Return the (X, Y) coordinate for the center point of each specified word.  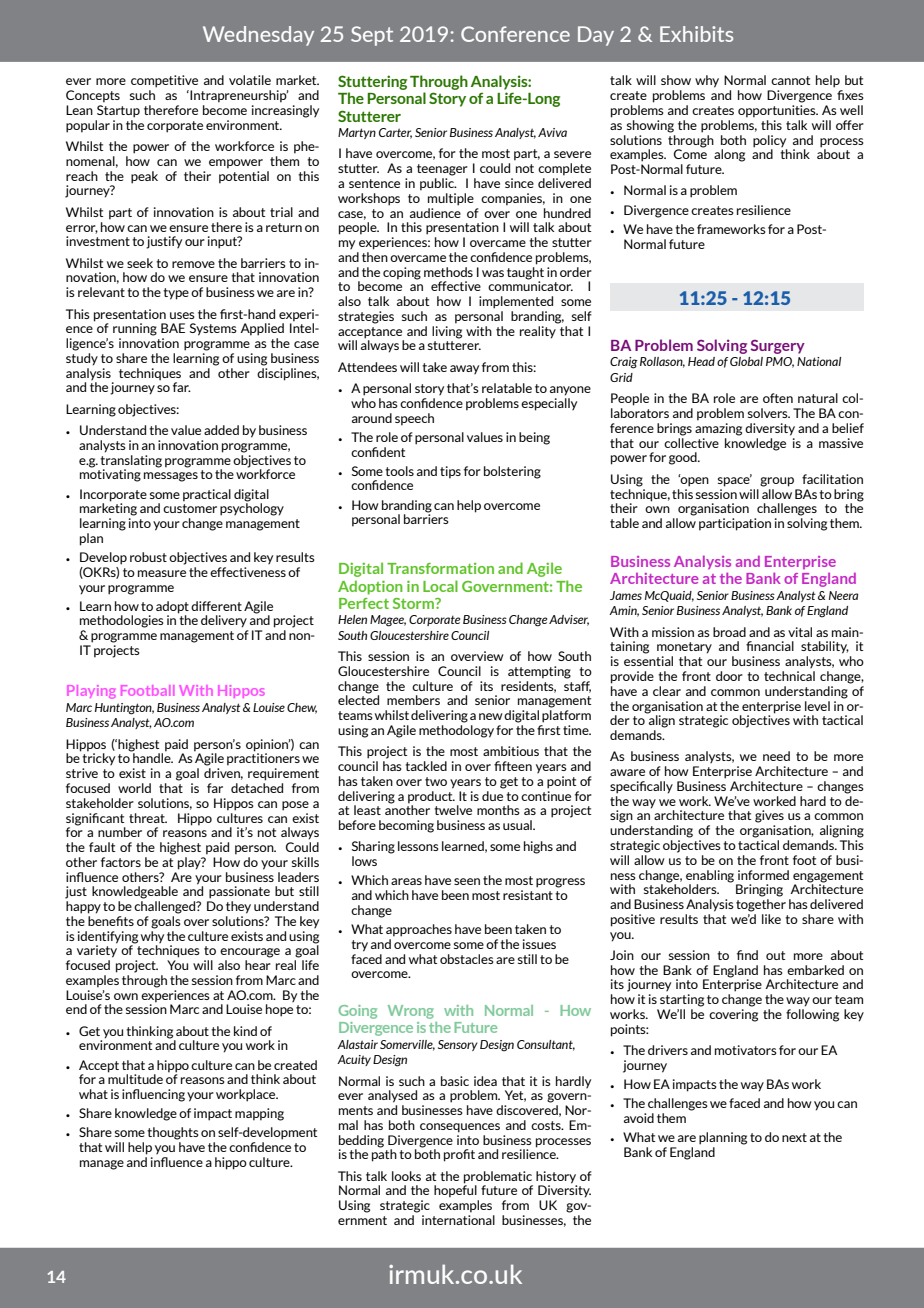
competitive (164, 81)
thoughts (173, 1133)
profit (459, 1155)
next (794, 1137)
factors (121, 862)
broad (729, 632)
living (447, 331)
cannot (790, 80)
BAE (173, 328)
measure (162, 573)
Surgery (778, 347)
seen (467, 881)
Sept (372, 36)
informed (763, 875)
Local (440, 586)
